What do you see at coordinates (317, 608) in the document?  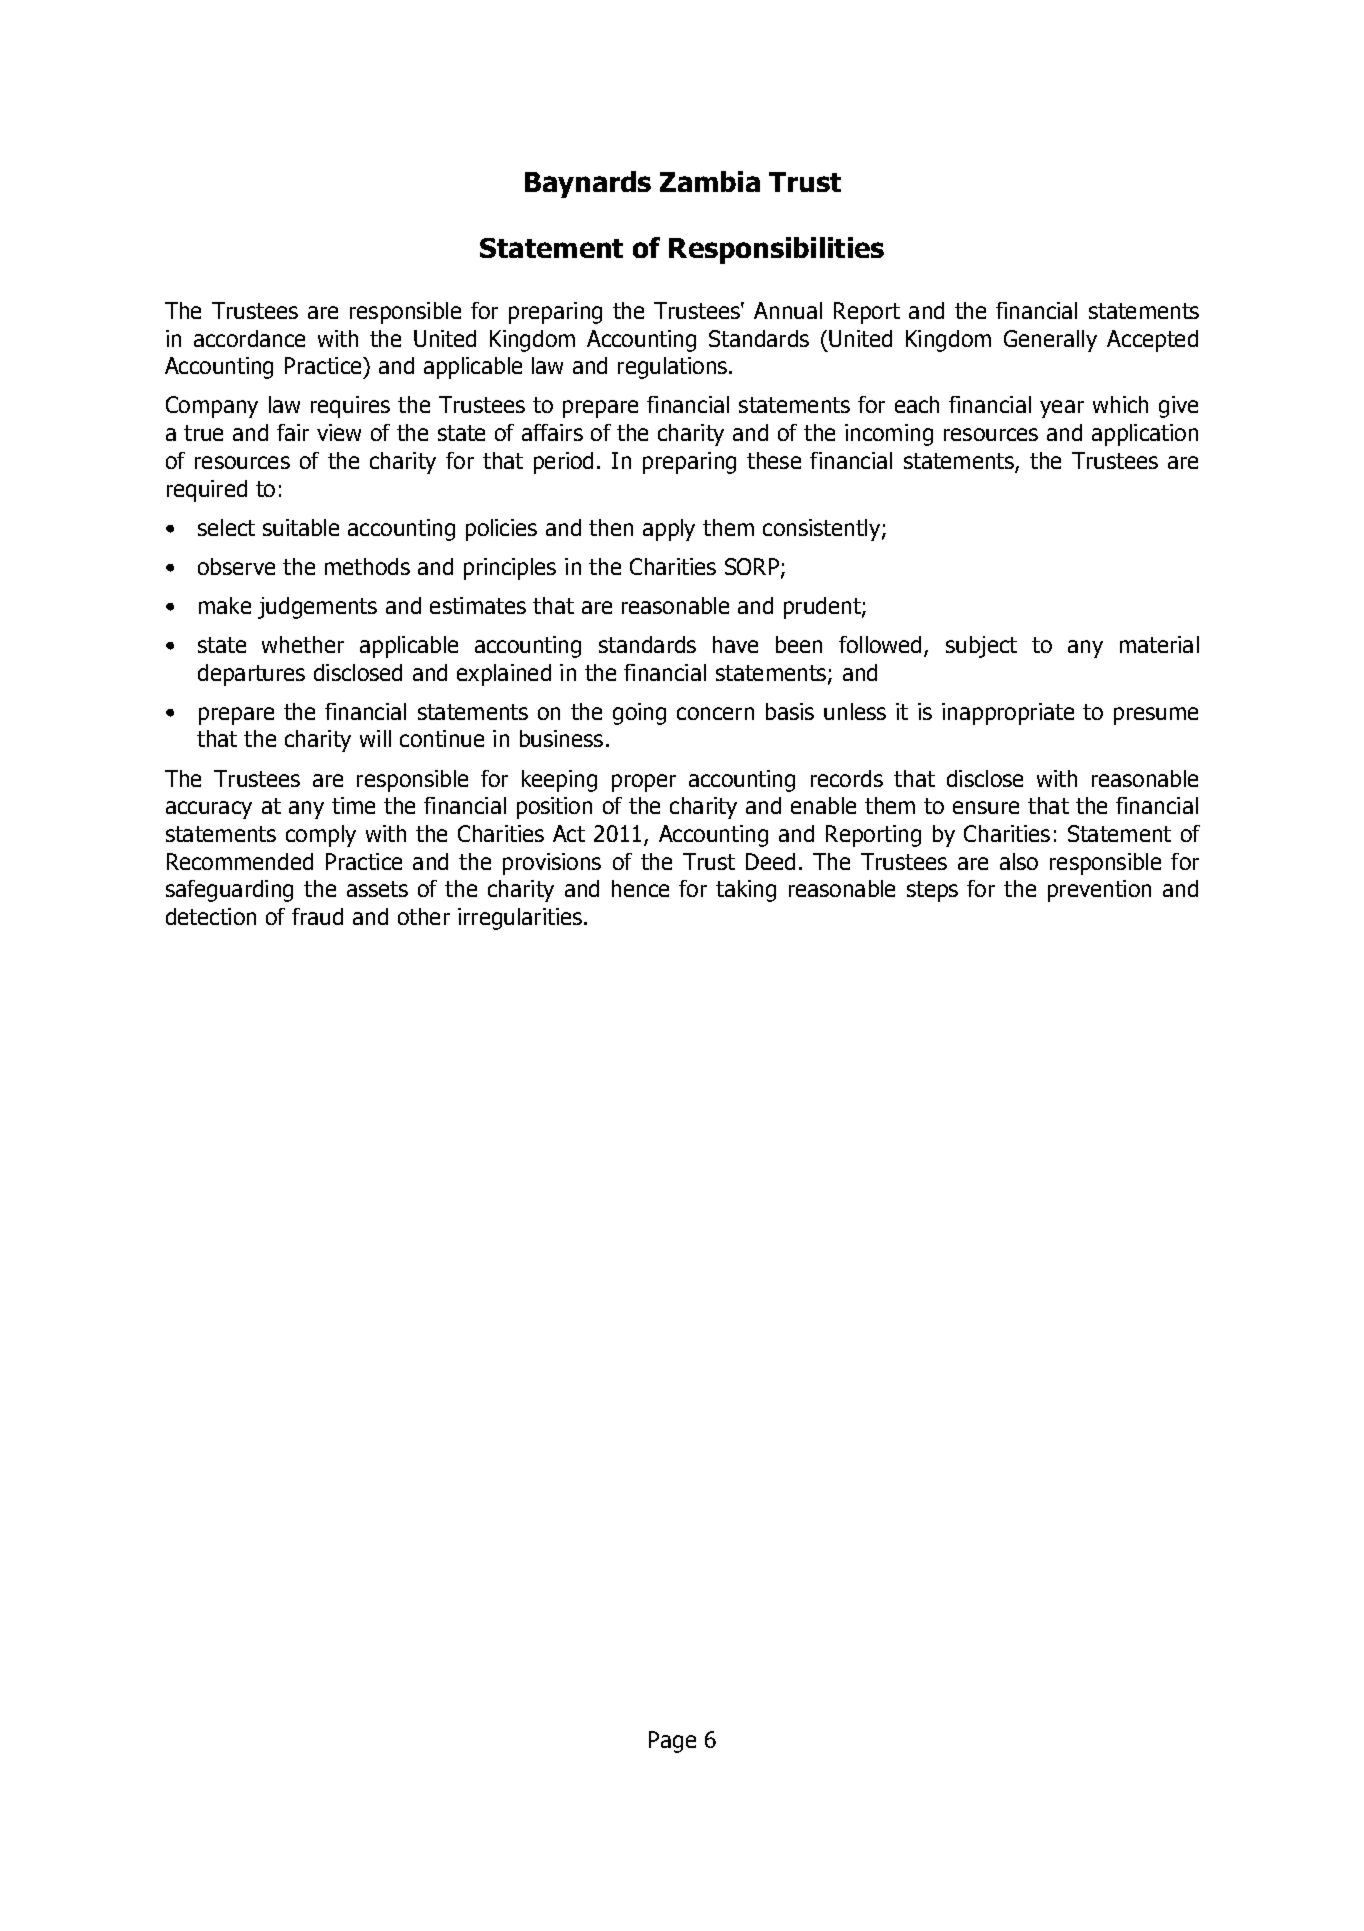 I see `judgements` at bounding box center [317, 608].
